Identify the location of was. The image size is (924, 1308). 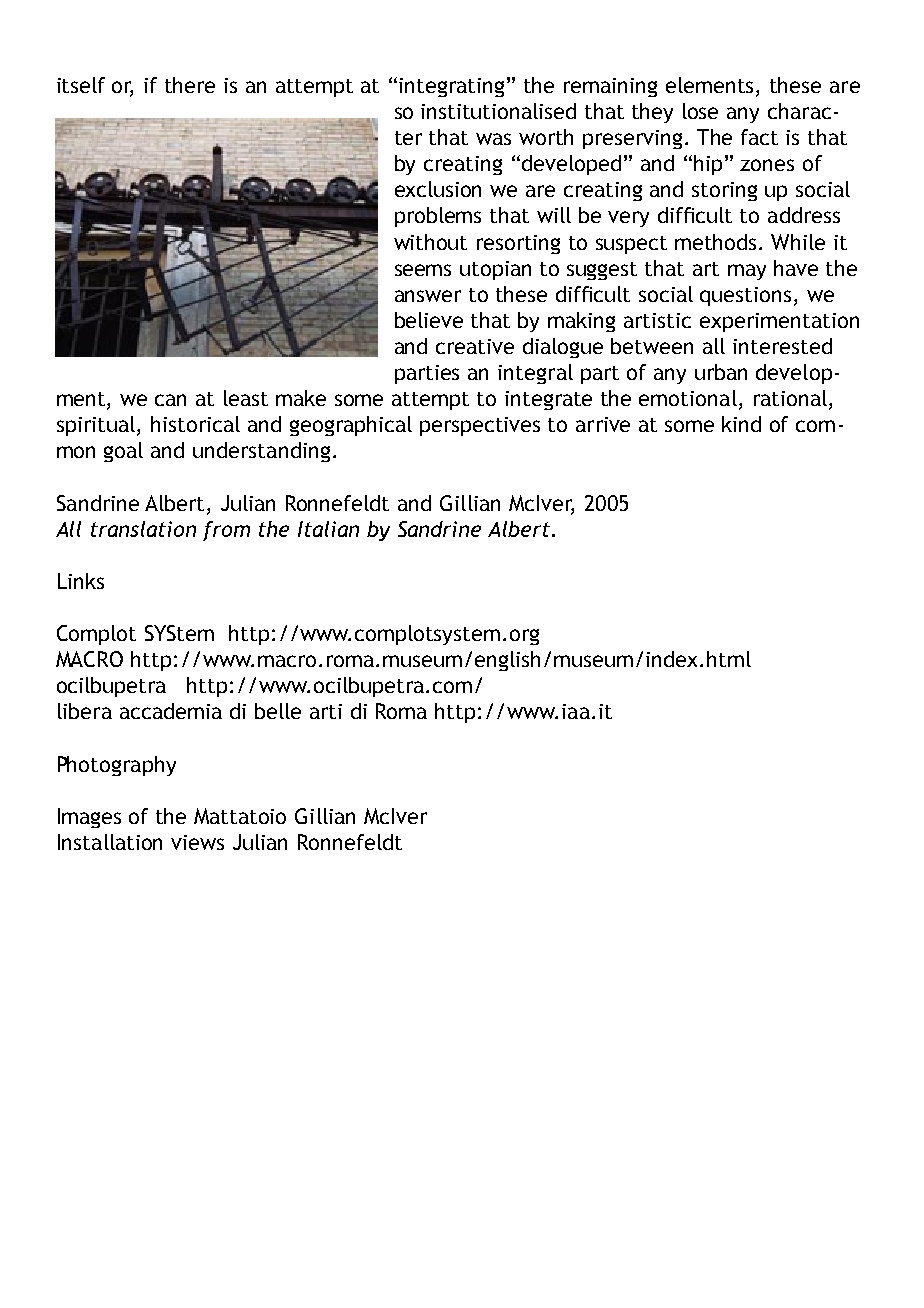
(493, 139).
